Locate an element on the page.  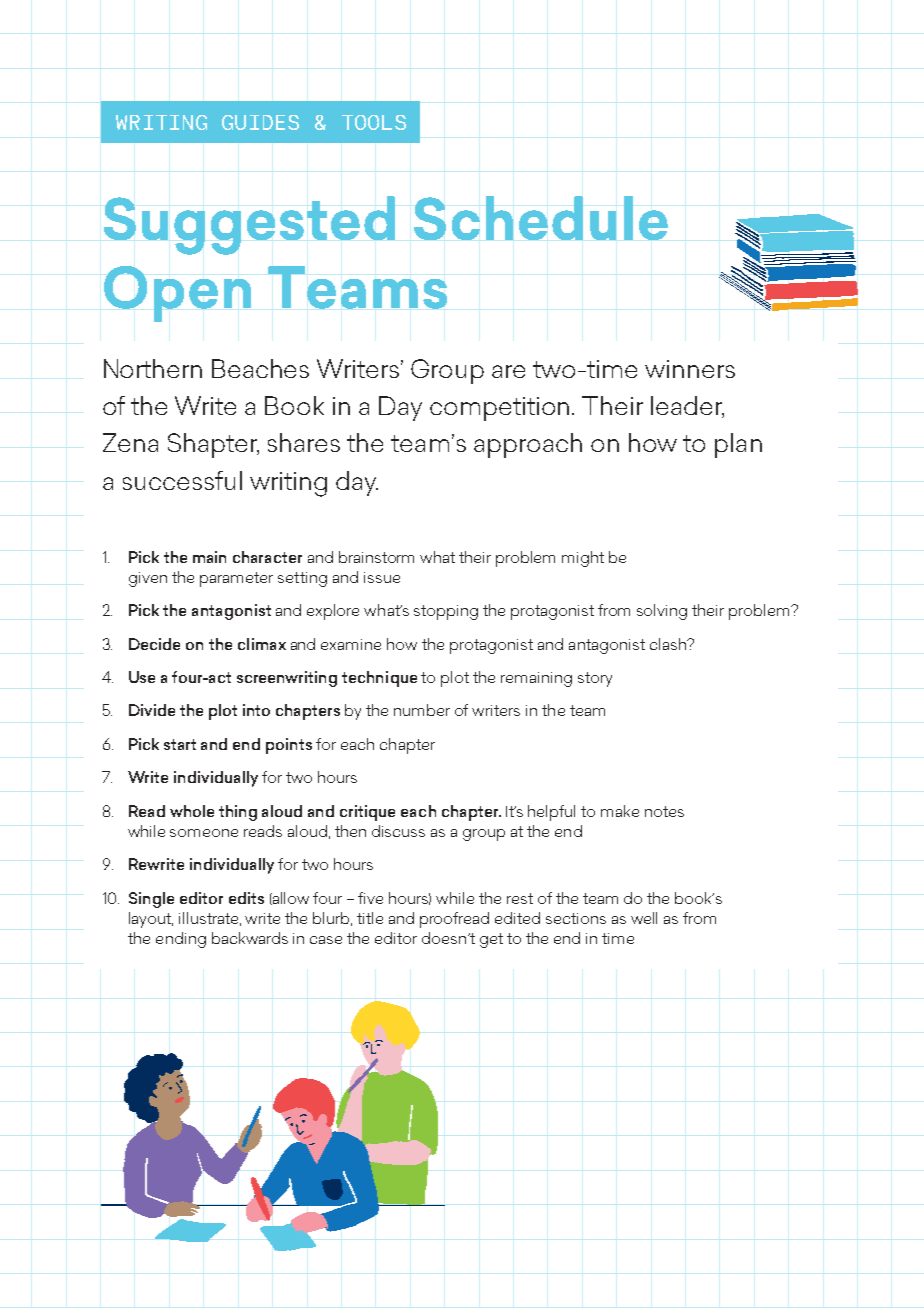
solving is located at coordinates (662, 612).
